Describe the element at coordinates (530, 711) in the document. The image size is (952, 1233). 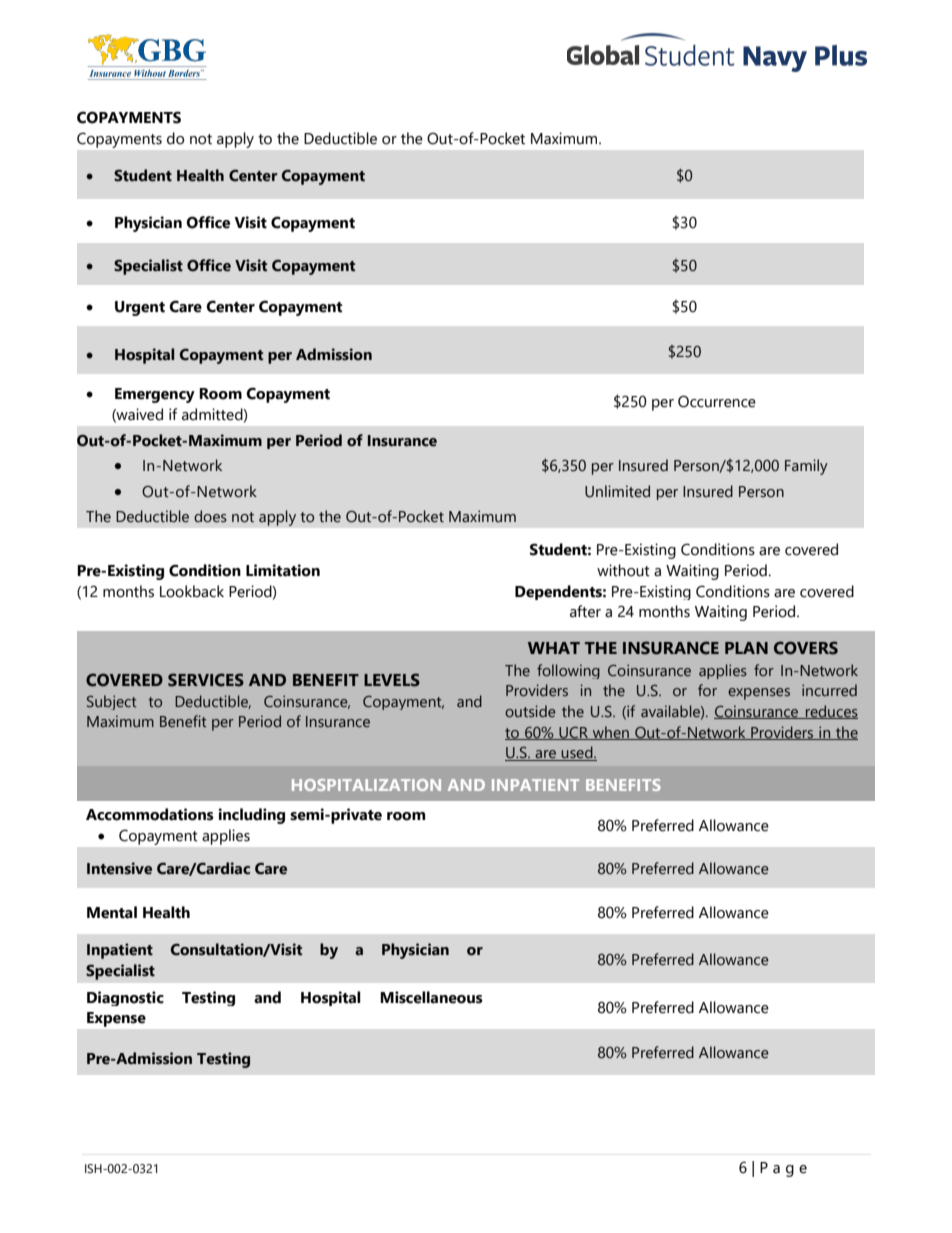
I see `outside` at that location.
